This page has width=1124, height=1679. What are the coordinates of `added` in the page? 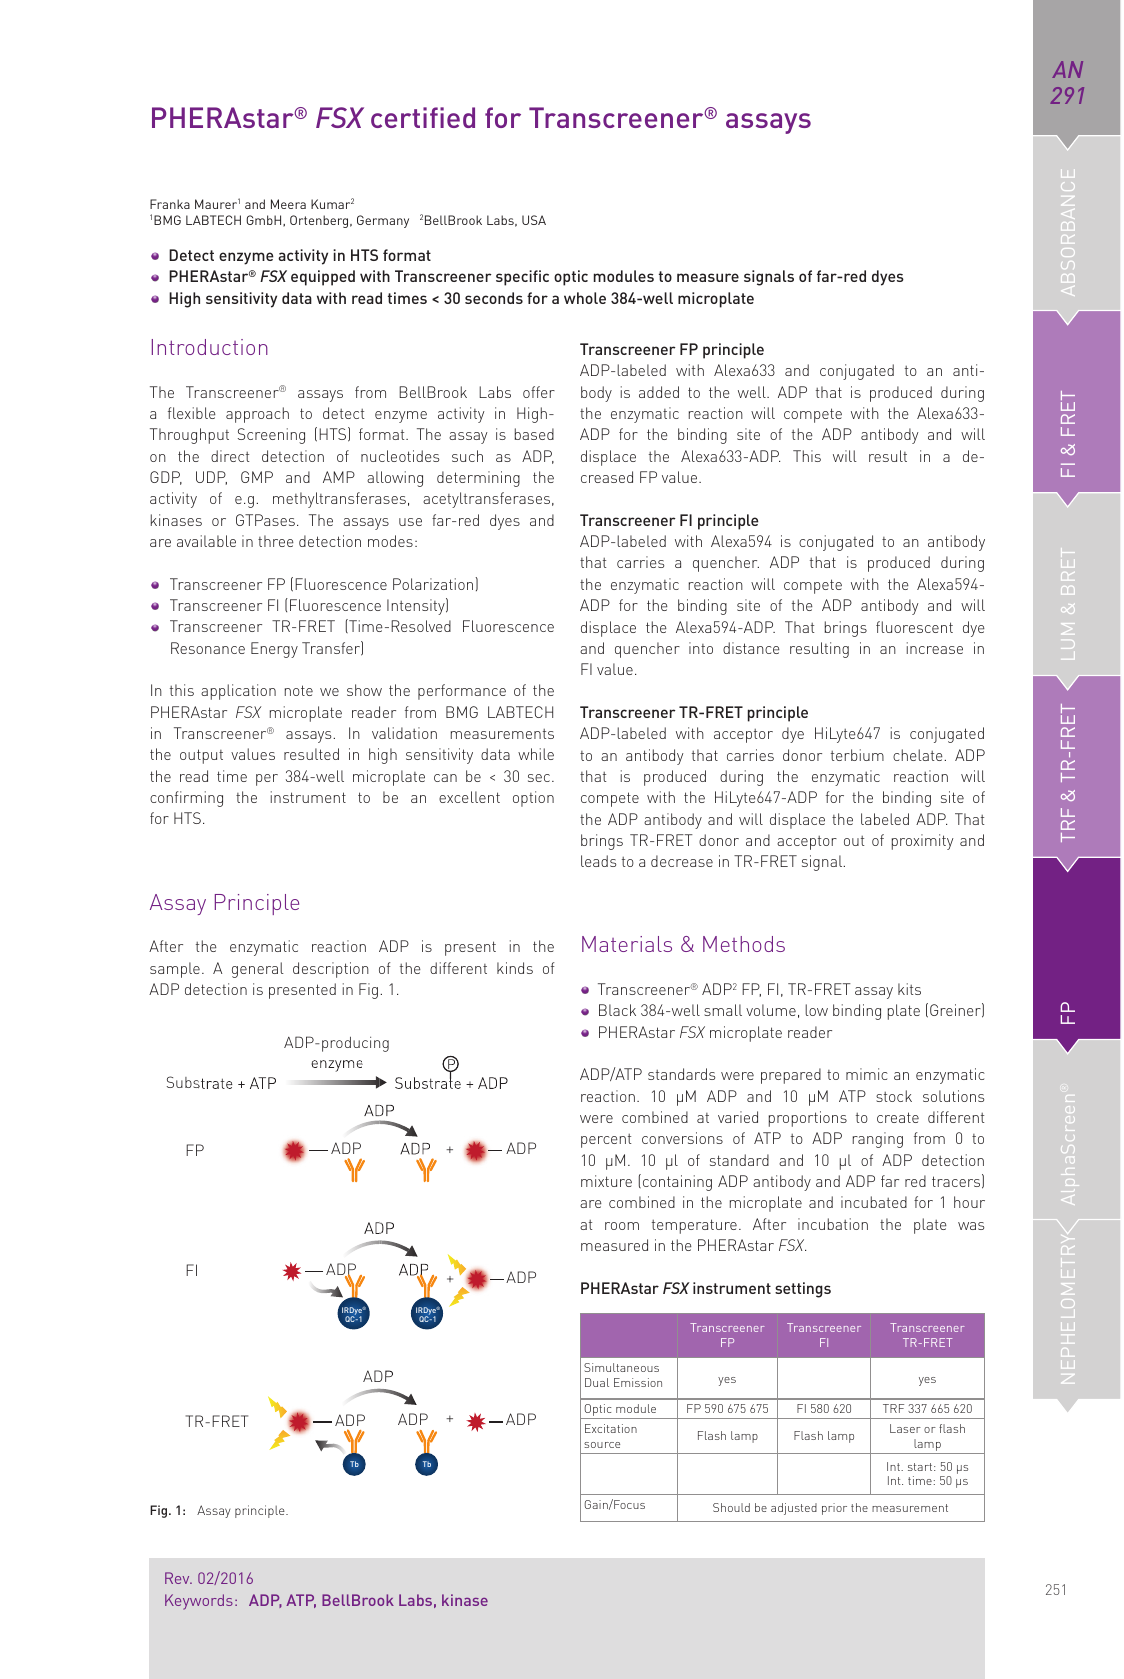 It's located at (659, 392).
